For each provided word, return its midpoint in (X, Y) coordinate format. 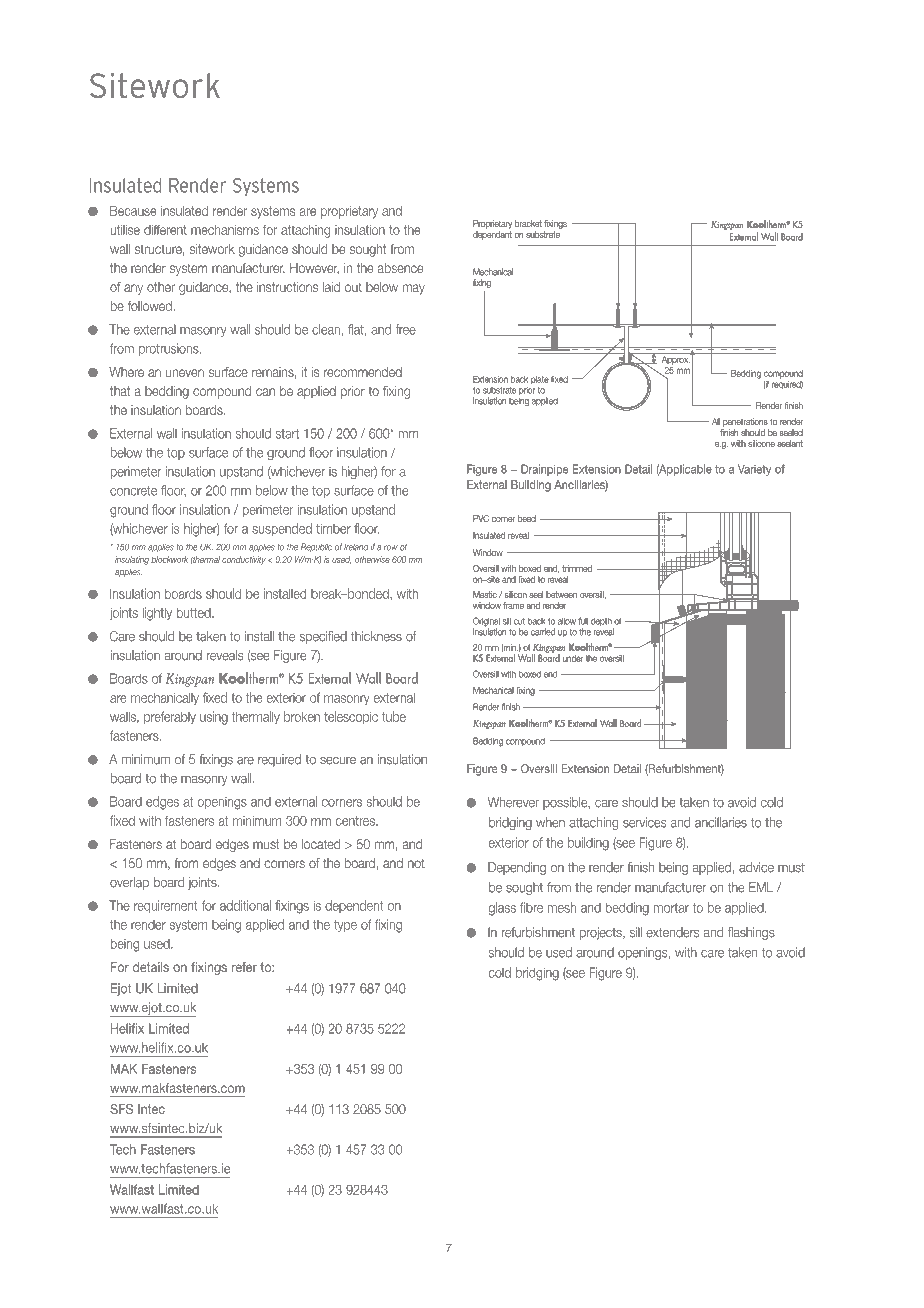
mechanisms (225, 230)
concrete (133, 491)
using (214, 718)
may (413, 289)
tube (394, 716)
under (573, 658)
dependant (492, 235)
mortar (671, 908)
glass (502, 909)
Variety (754, 470)
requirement (166, 906)
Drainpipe (545, 470)
